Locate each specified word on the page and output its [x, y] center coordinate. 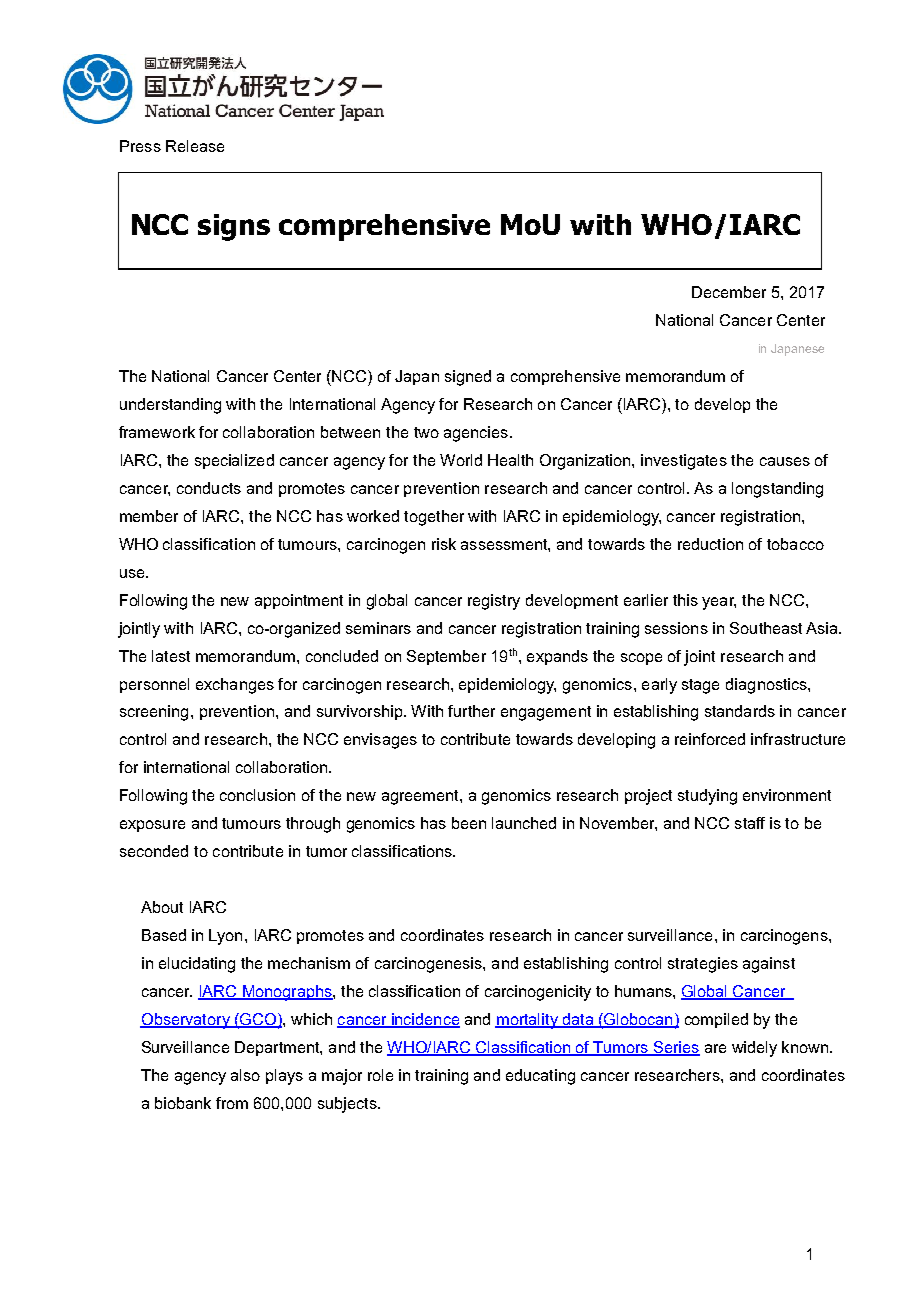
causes [785, 461]
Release [195, 146]
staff [750, 823]
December [729, 292]
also [245, 1075]
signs [234, 227]
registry [494, 602]
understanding [170, 406]
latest [171, 656]
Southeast [766, 628]
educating [540, 1077]
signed [468, 378]
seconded [154, 851]
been [469, 823]
